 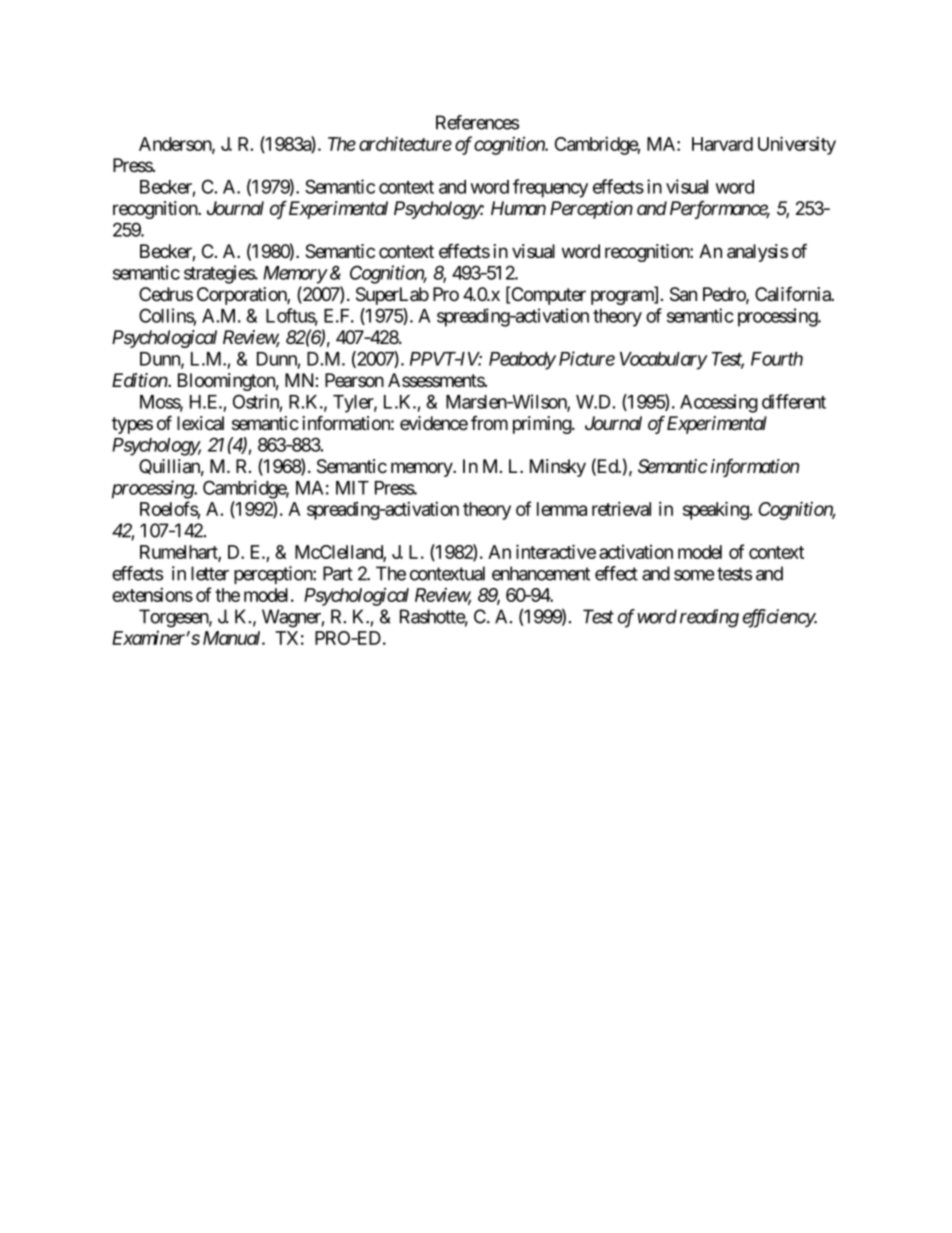 What do you see at coordinates (722, 144) in the page?
I see `Harvard` at bounding box center [722, 144].
